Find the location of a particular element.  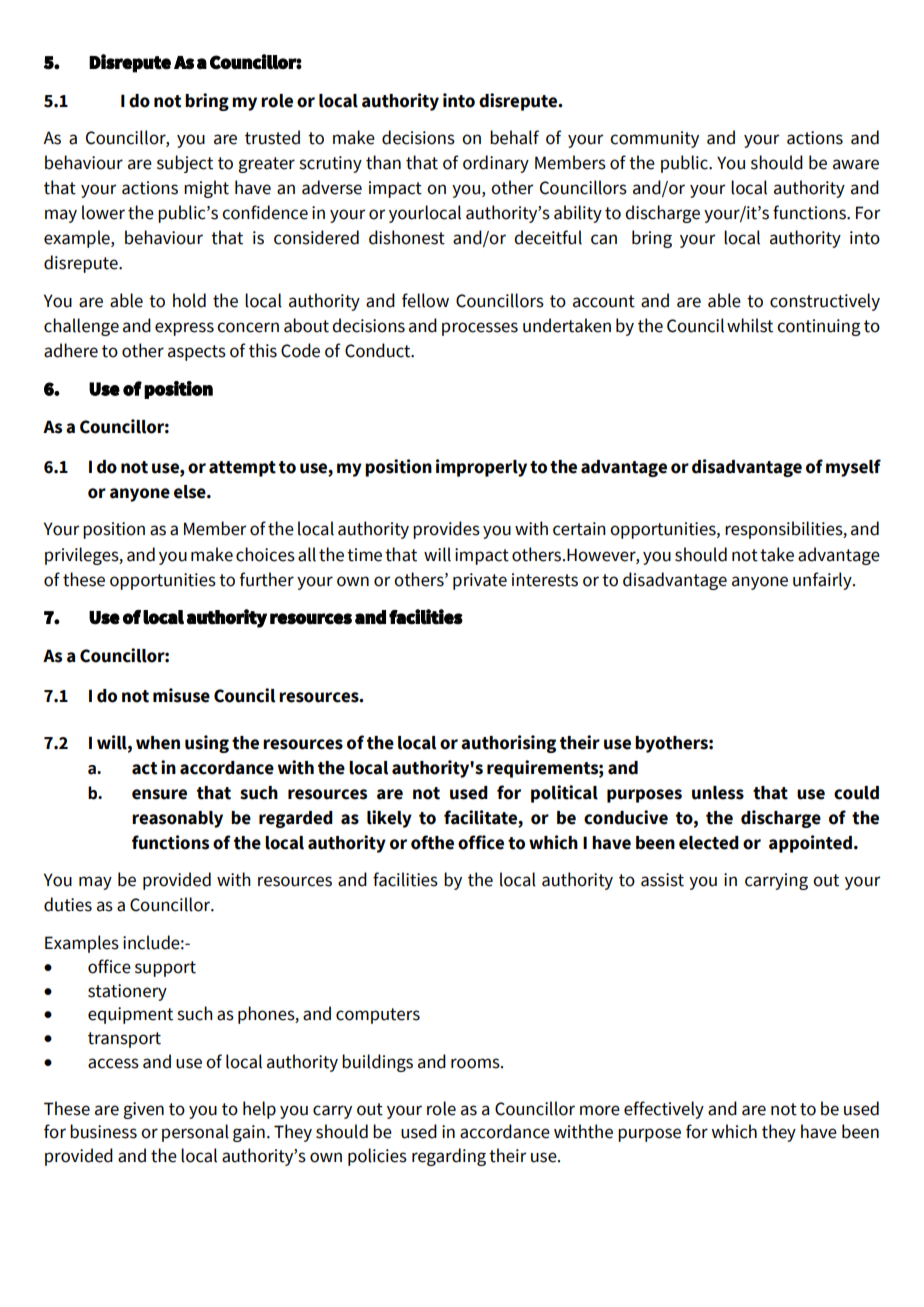

unless is located at coordinates (718, 793).
